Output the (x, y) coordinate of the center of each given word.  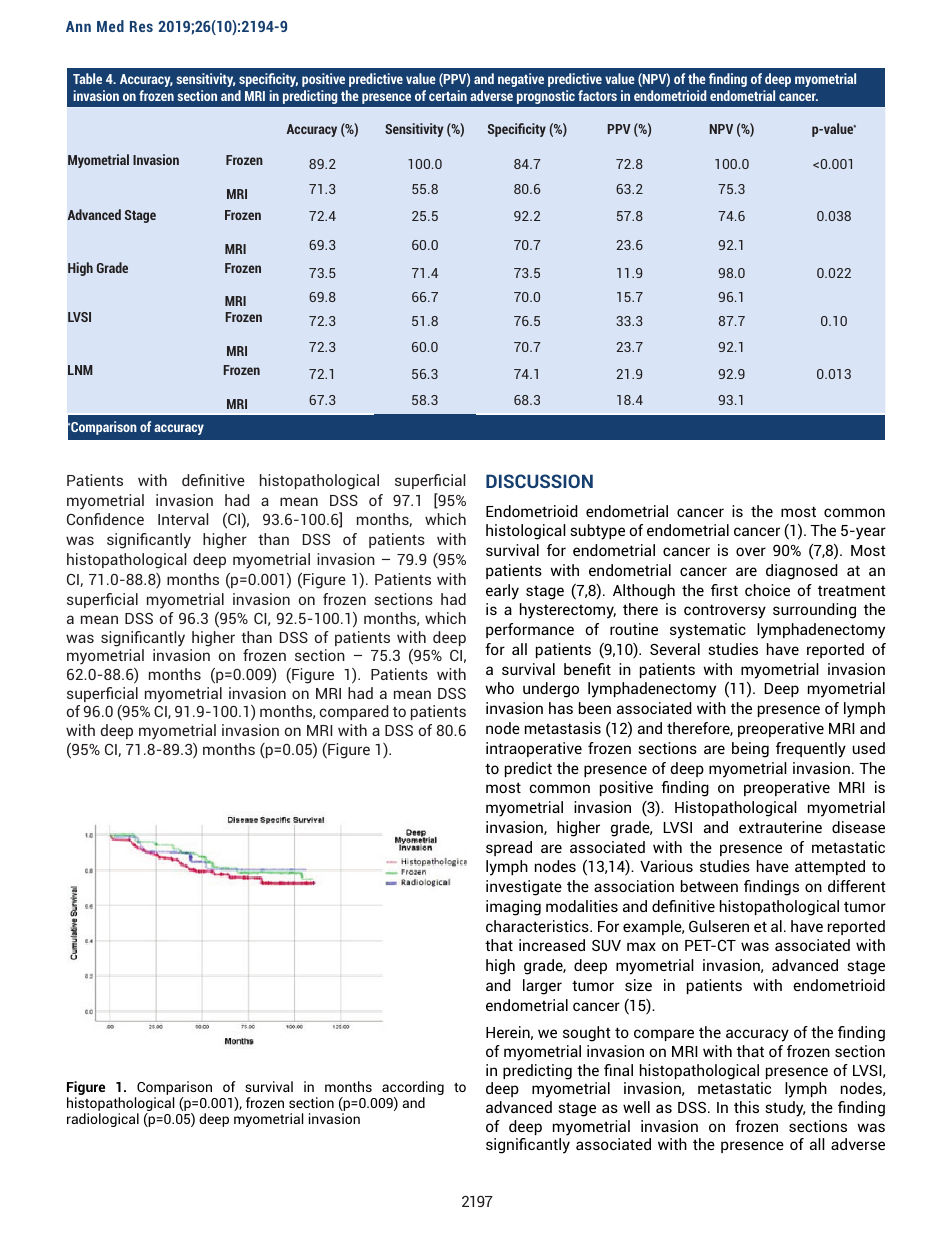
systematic (708, 631)
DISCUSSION (539, 481)
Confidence (105, 519)
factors (597, 95)
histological (526, 532)
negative (521, 80)
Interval (183, 519)
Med (110, 26)
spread (509, 848)
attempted (830, 867)
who (499, 688)
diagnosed (802, 572)
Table (87, 78)
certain (448, 95)
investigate (524, 888)
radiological (103, 1120)
